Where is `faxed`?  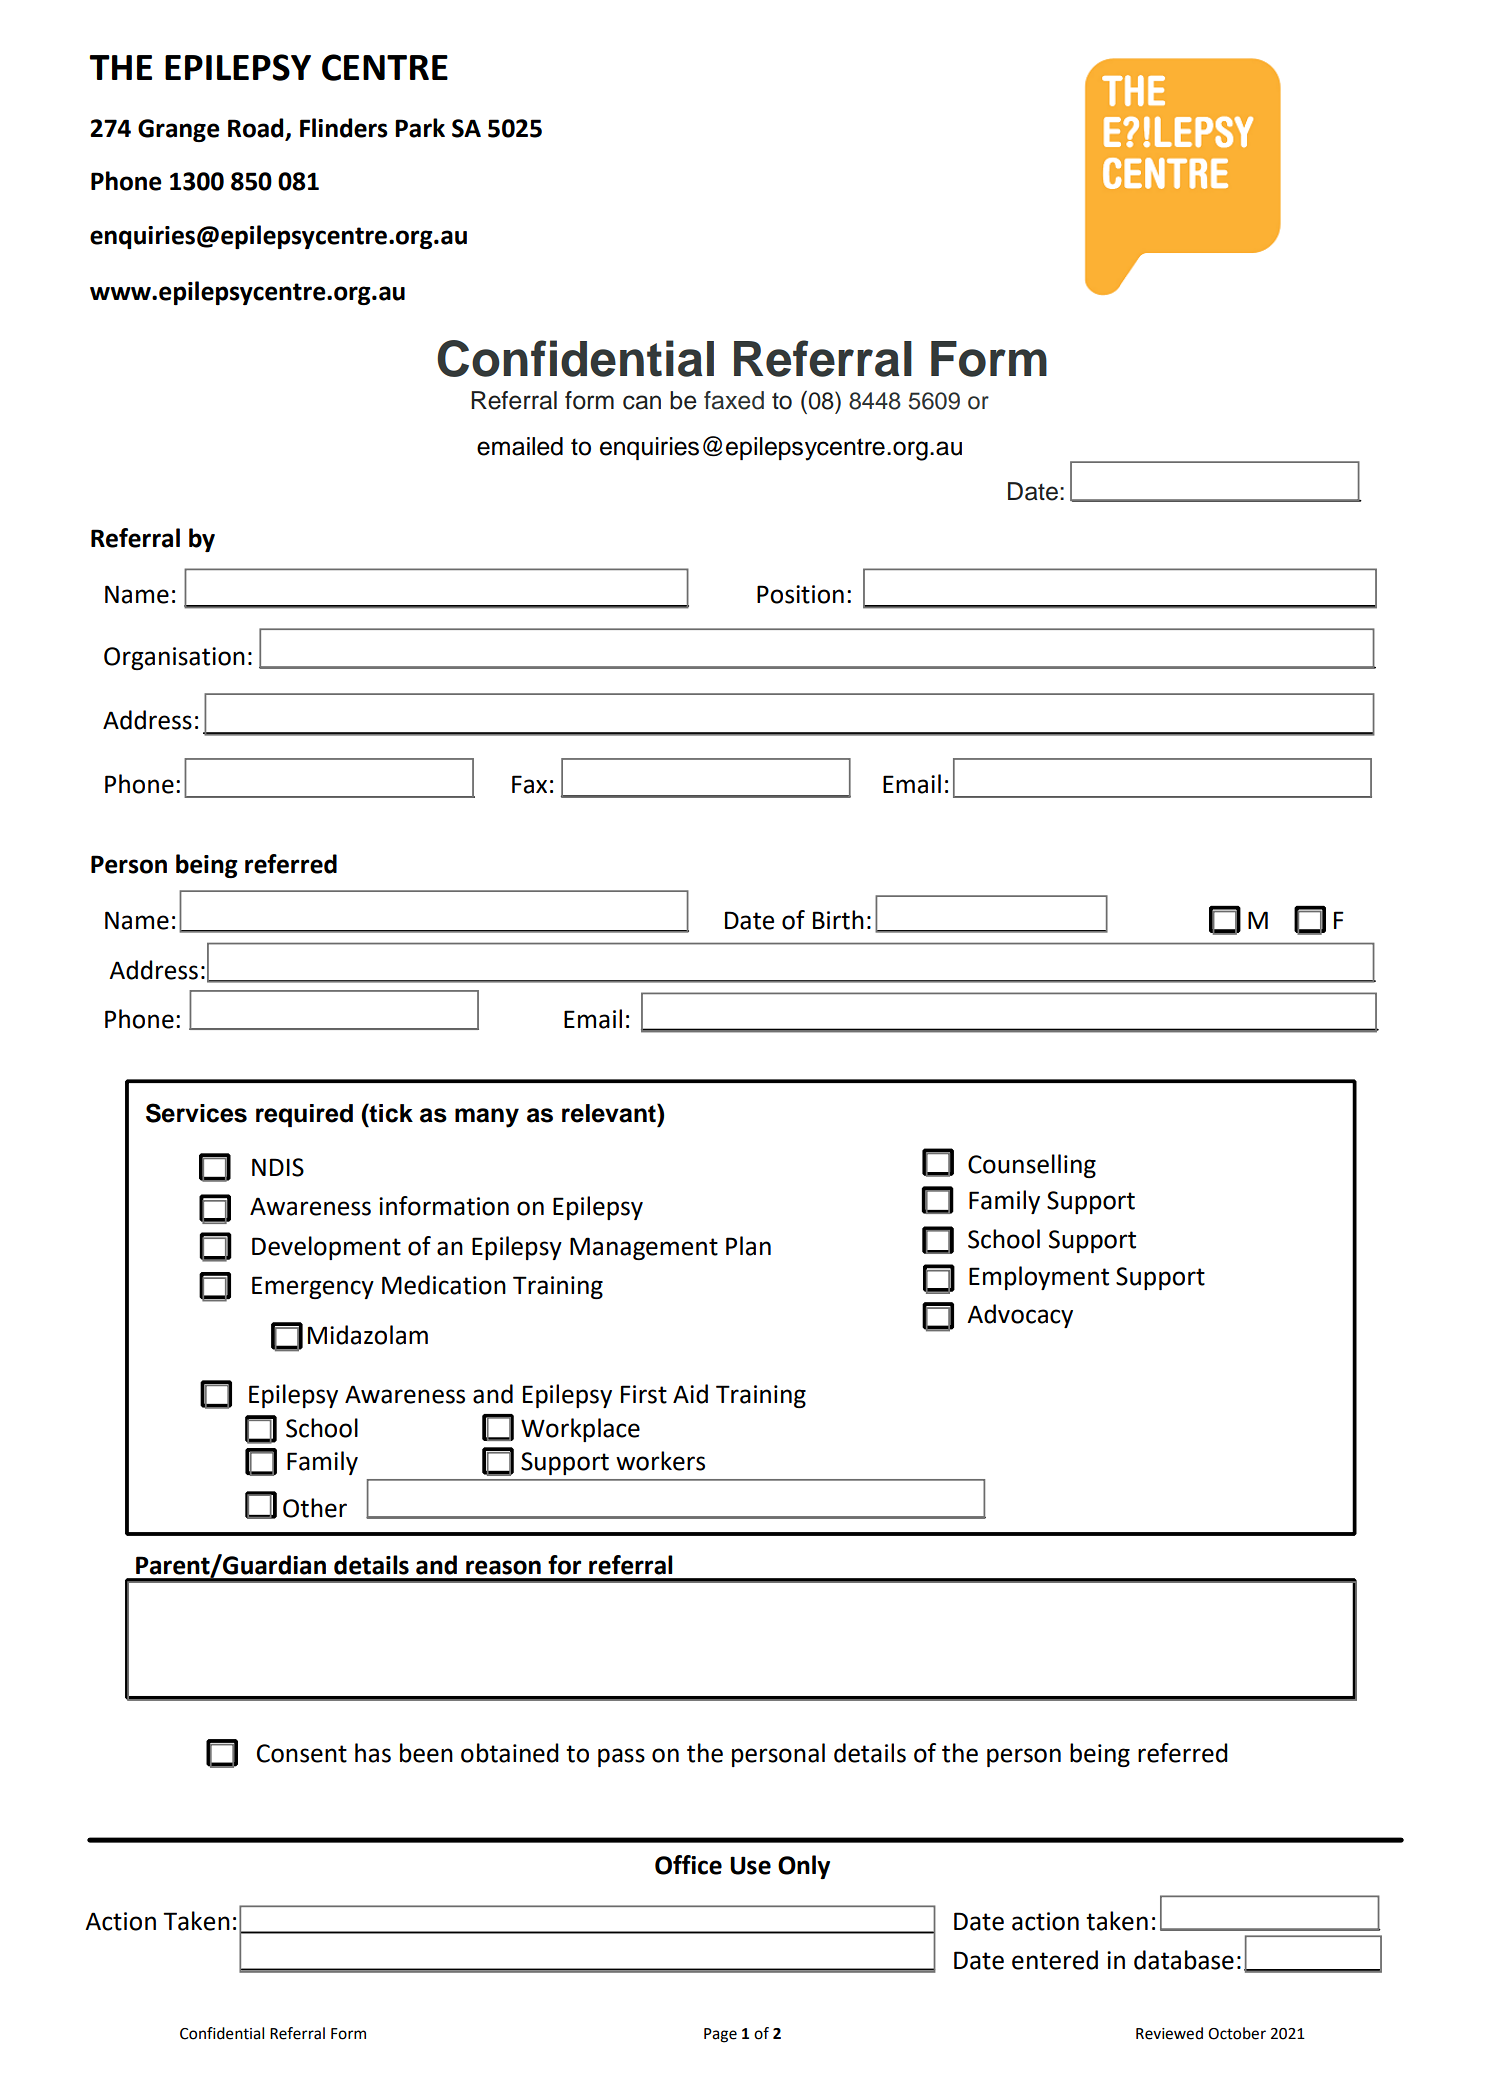
faxed is located at coordinates (734, 400).
